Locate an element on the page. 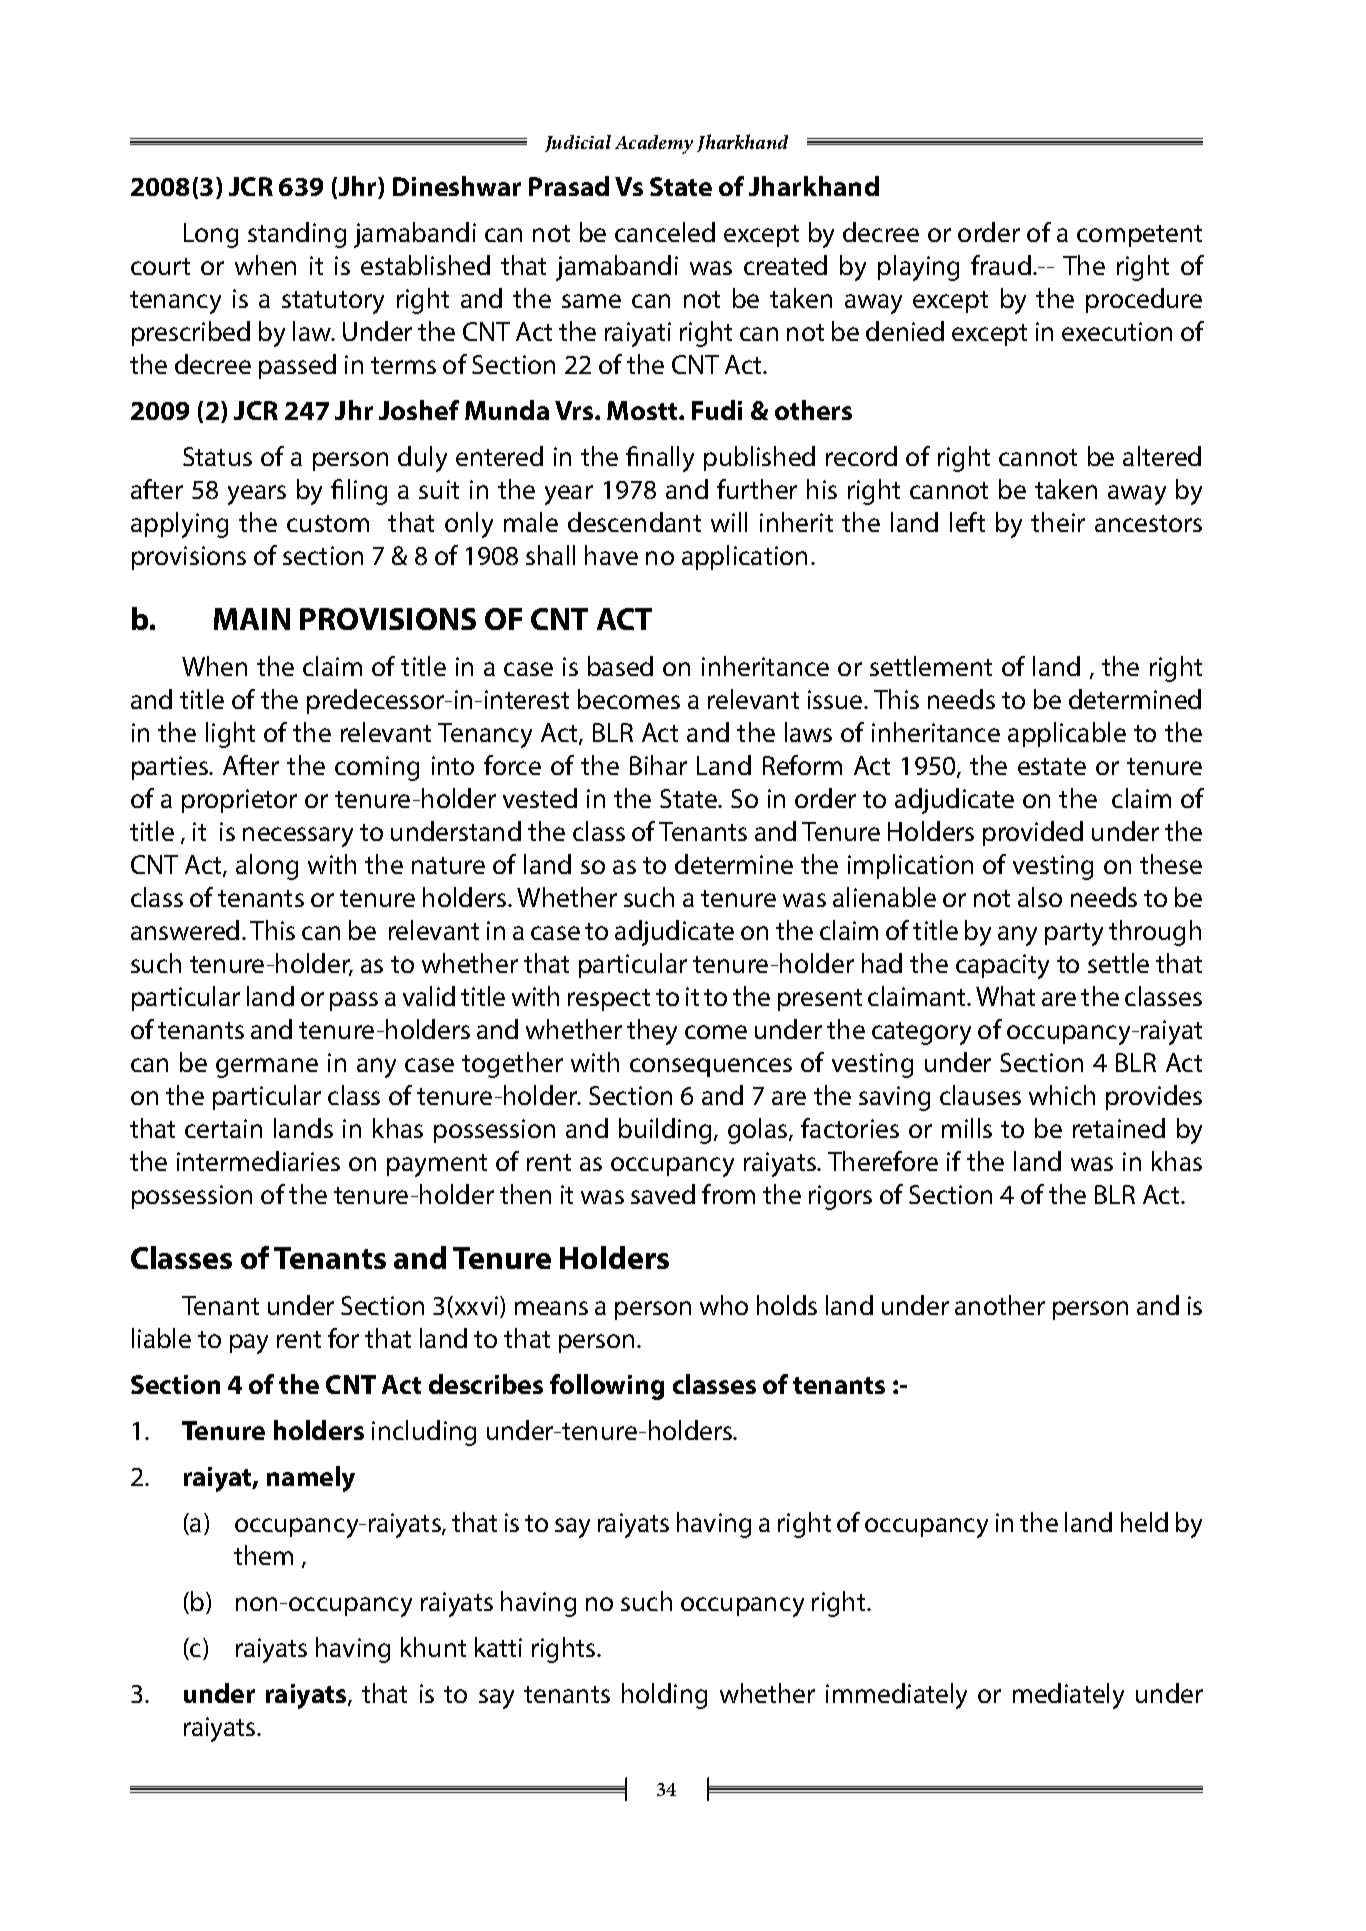 This page has height=1931, width=1366. intermediaries is located at coordinates (258, 1161).
